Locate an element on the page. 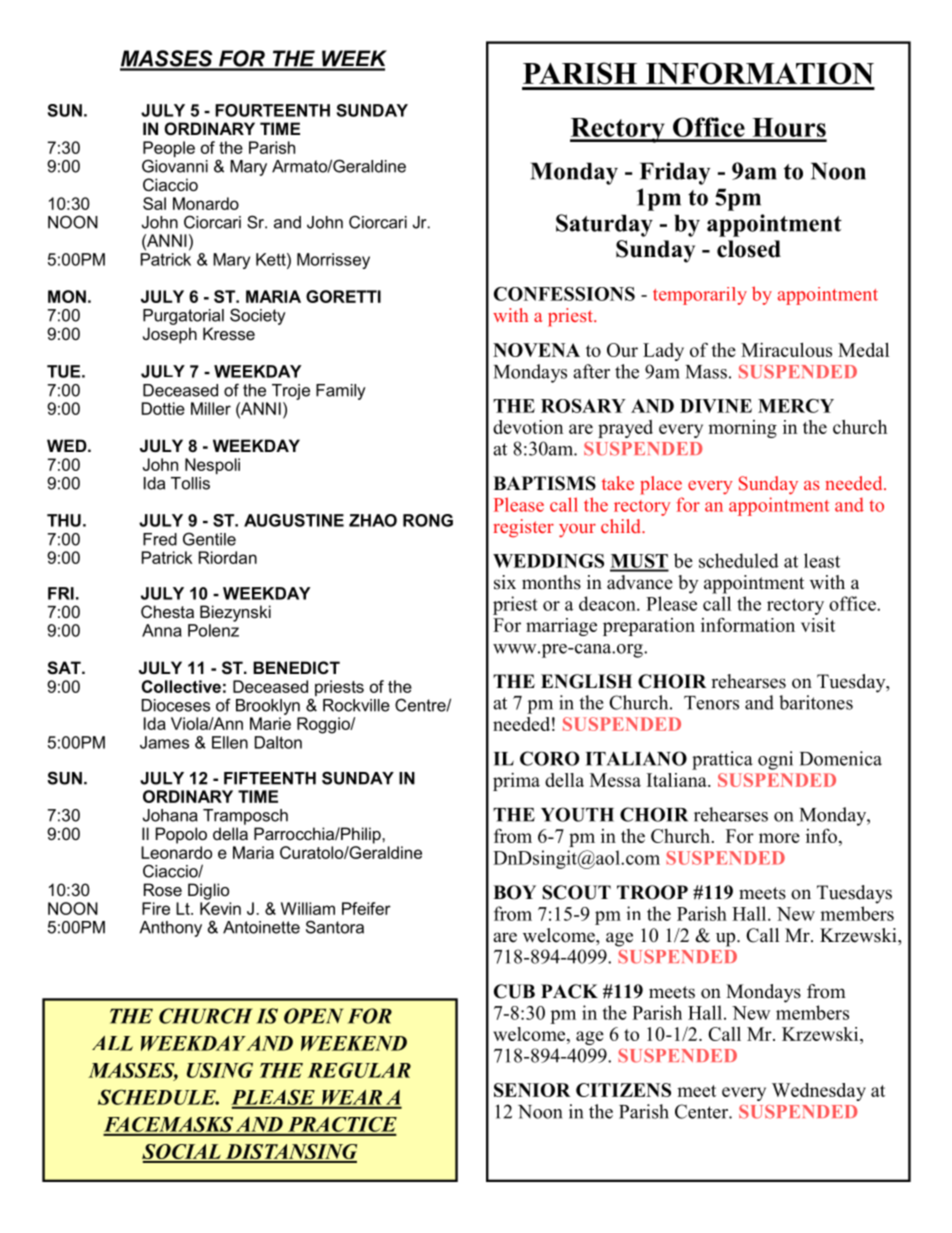 This image has width=952, height=1233. Tenors is located at coordinates (711, 703).
